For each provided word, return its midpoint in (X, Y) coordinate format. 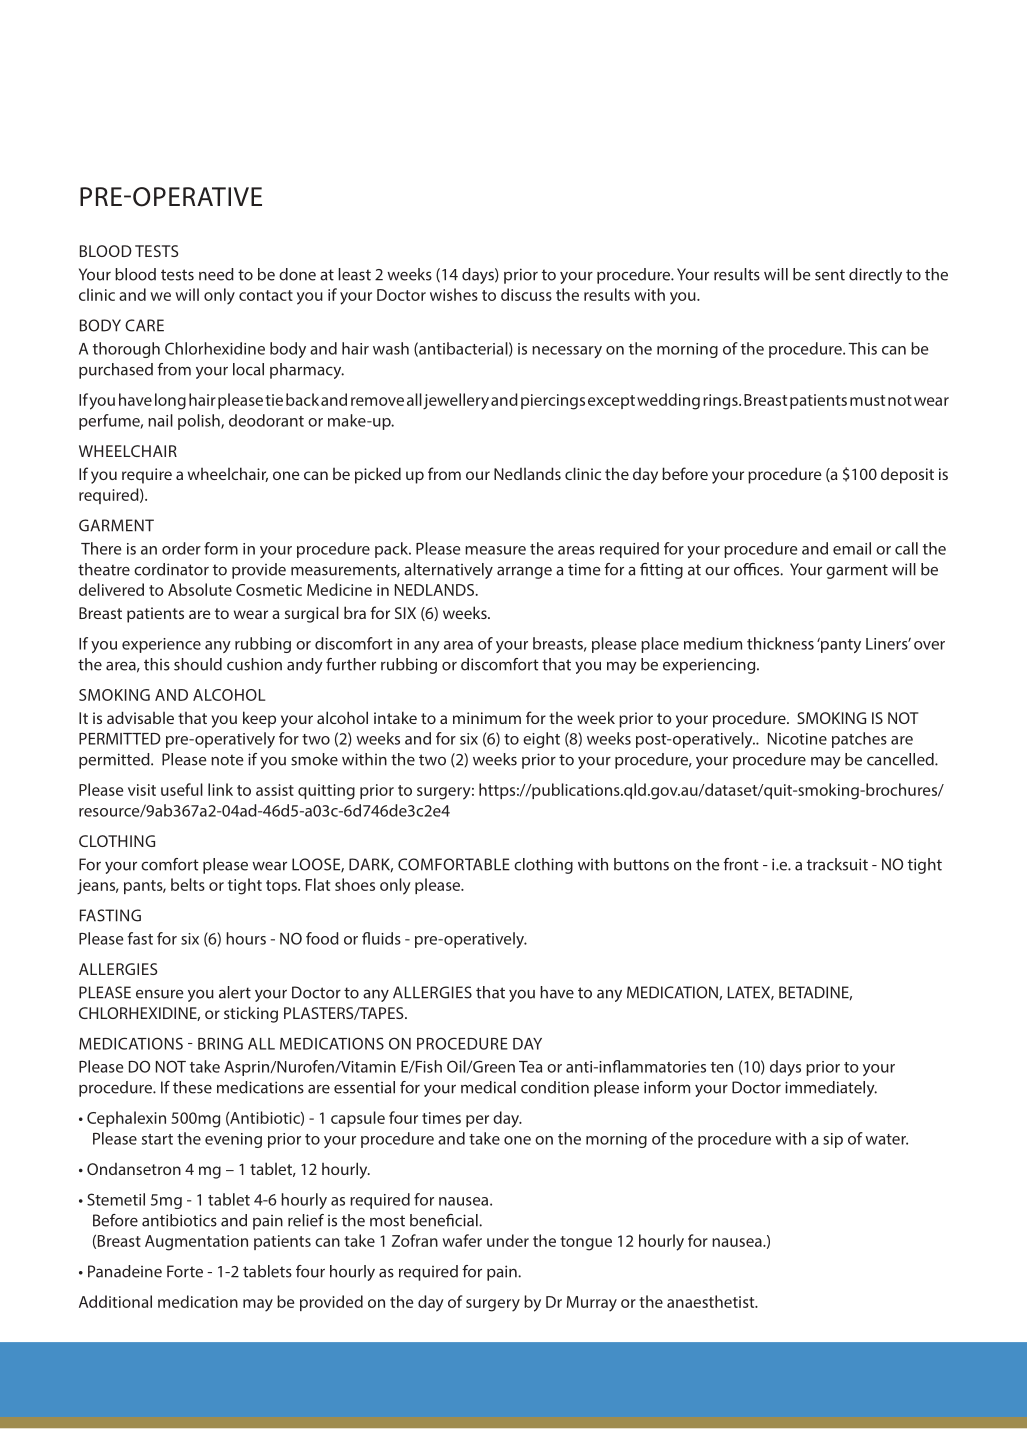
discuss (526, 294)
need (216, 274)
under (508, 1240)
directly (875, 276)
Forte (185, 1271)
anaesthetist (712, 1301)
